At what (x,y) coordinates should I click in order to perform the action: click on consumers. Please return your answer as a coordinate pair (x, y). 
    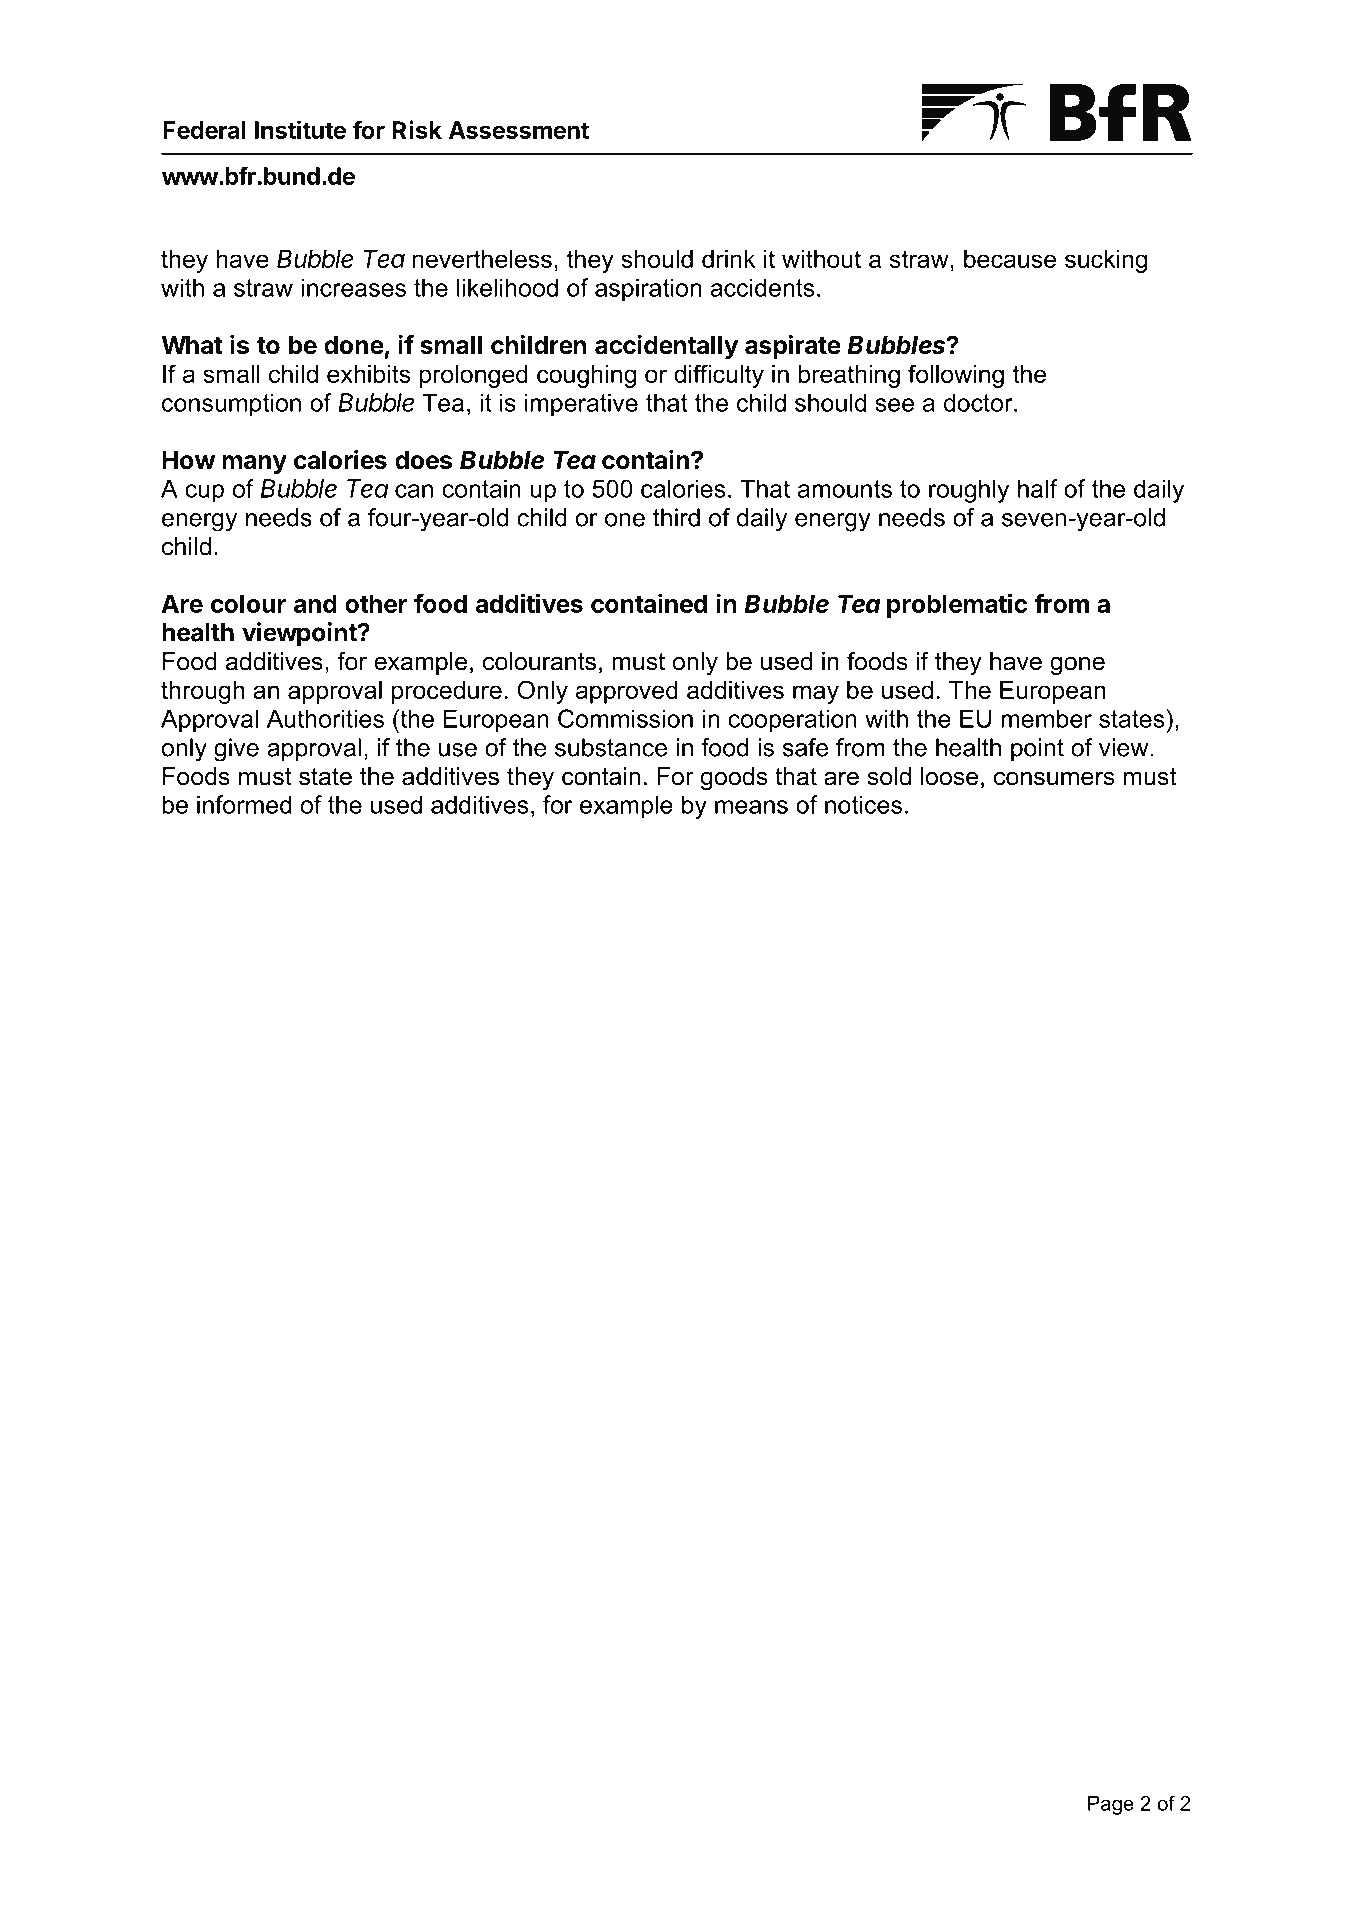
    Looking at the image, I should click on (1054, 778).
